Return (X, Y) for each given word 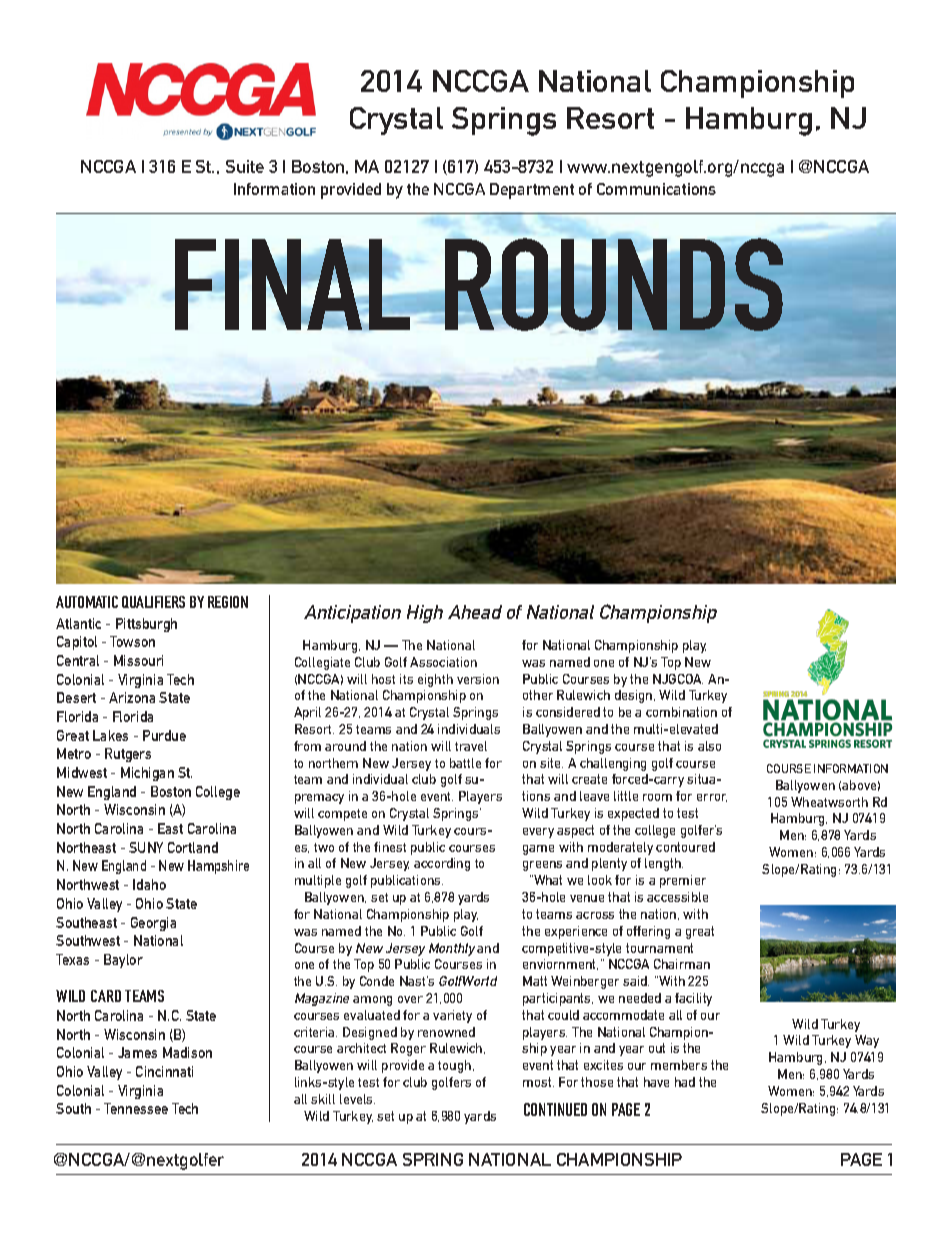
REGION (228, 602)
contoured (685, 847)
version (478, 679)
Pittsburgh (146, 625)
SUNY (146, 847)
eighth (435, 680)
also (709, 746)
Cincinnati (164, 1071)
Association (443, 662)
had (685, 1082)
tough (456, 1066)
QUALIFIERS (153, 602)
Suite (245, 166)
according (442, 864)
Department (532, 191)
